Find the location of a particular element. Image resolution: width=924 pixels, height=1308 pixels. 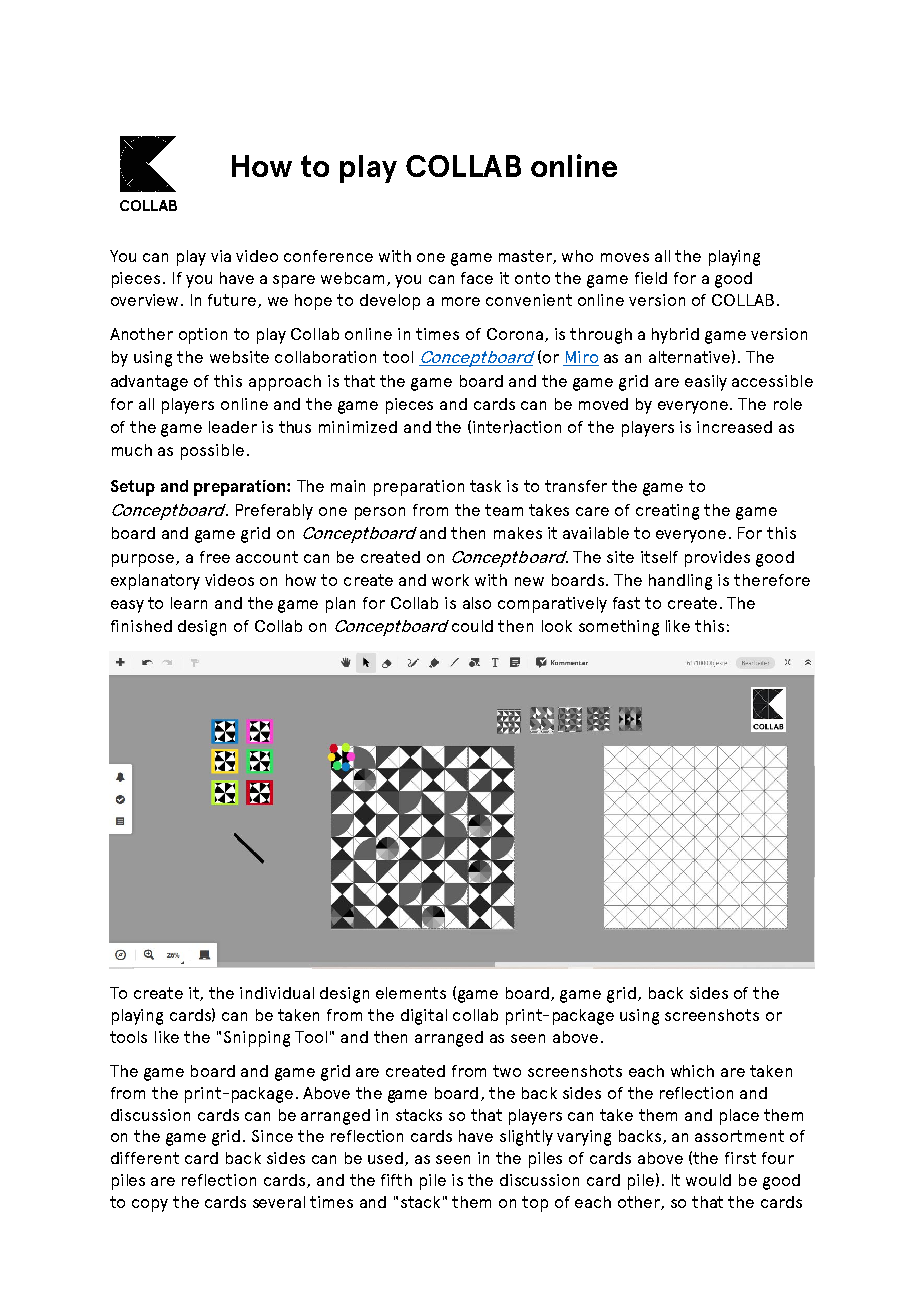

field is located at coordinates (651, 278).
